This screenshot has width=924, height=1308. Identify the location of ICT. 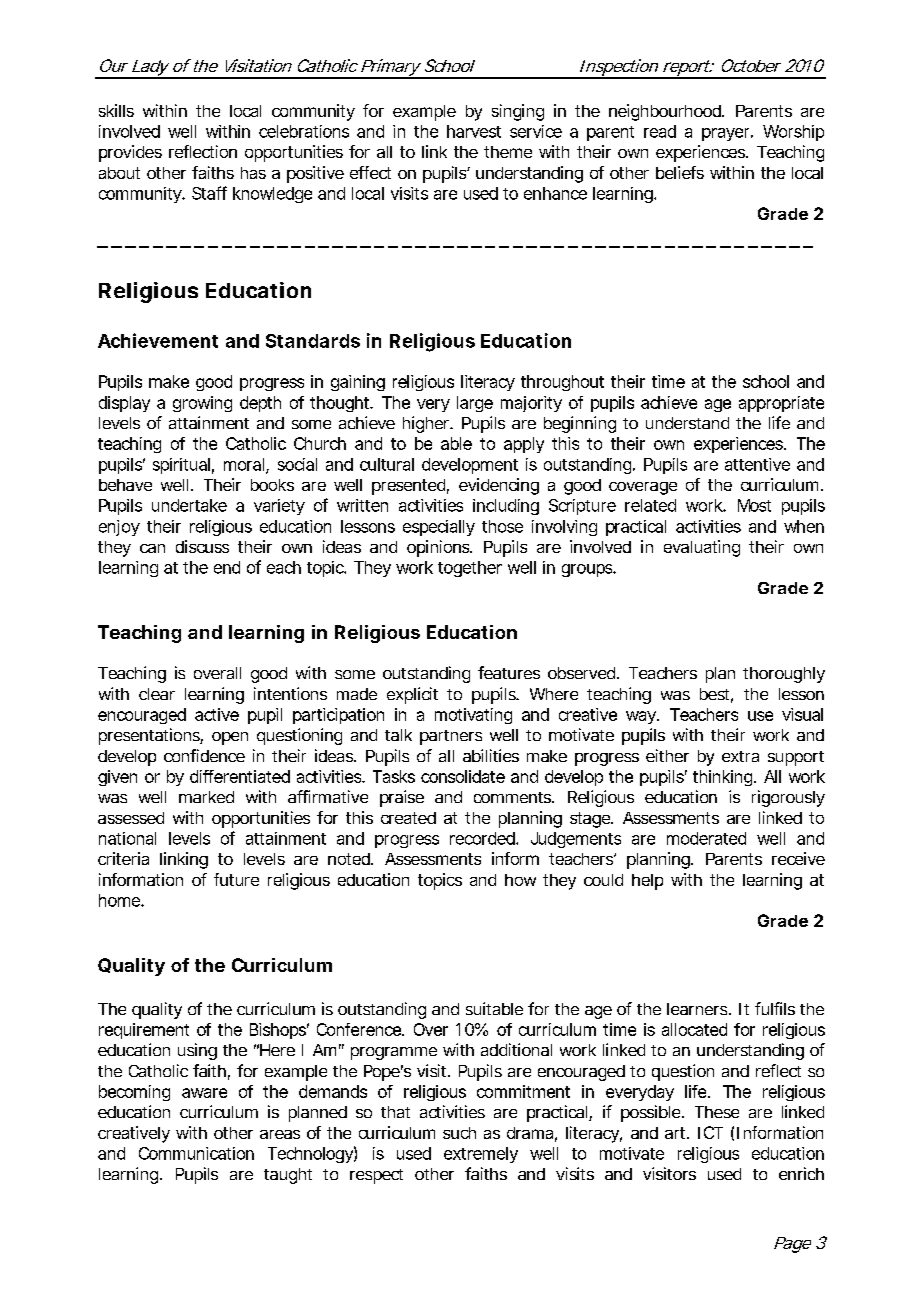
(710, 1132).
